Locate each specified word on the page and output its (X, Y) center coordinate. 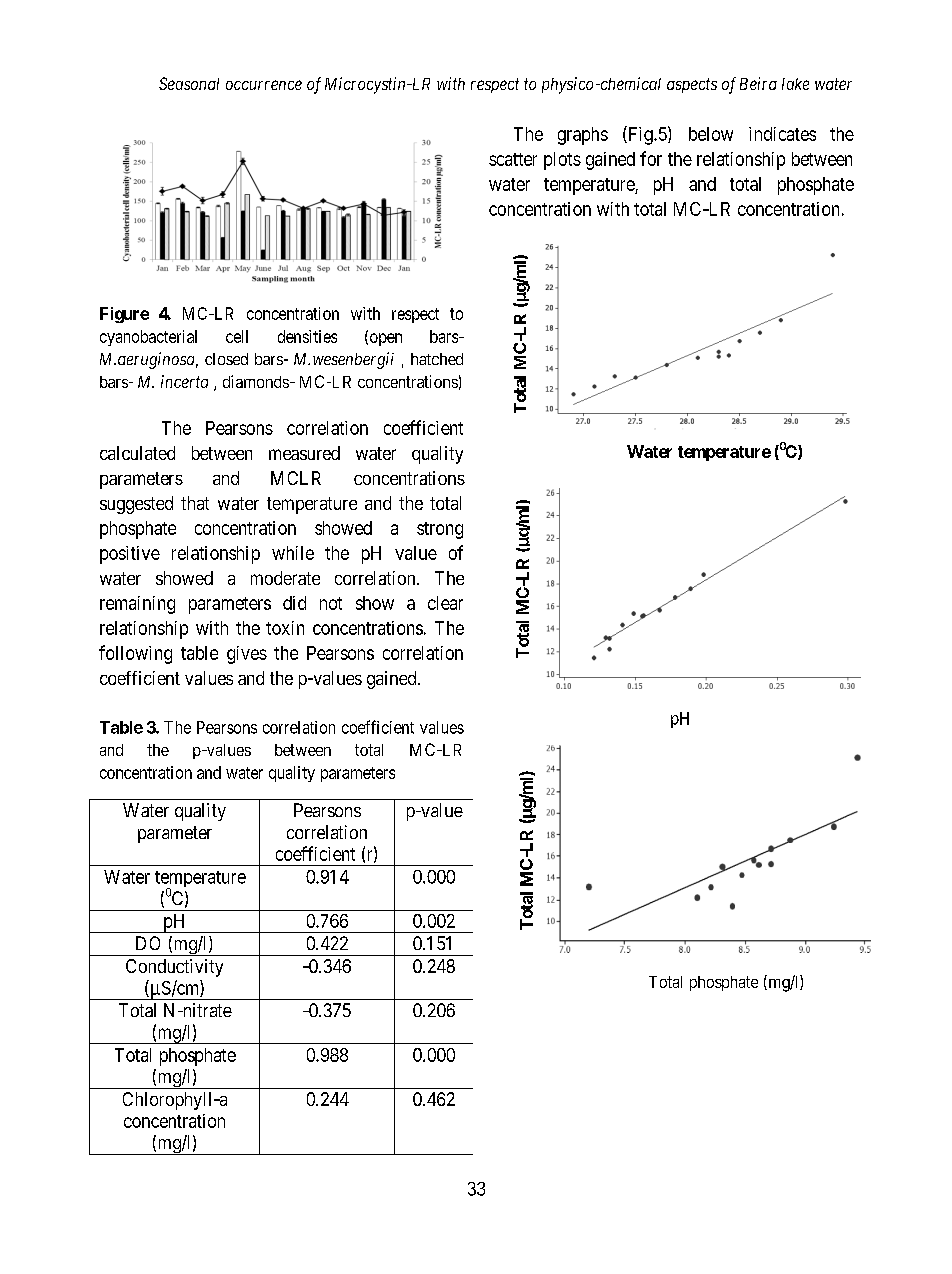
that (195, 503)
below (711, 134)
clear (445, 603)
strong (440, 530)
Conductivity (174, 968)
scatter (513, 159)
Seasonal (189, 83)
